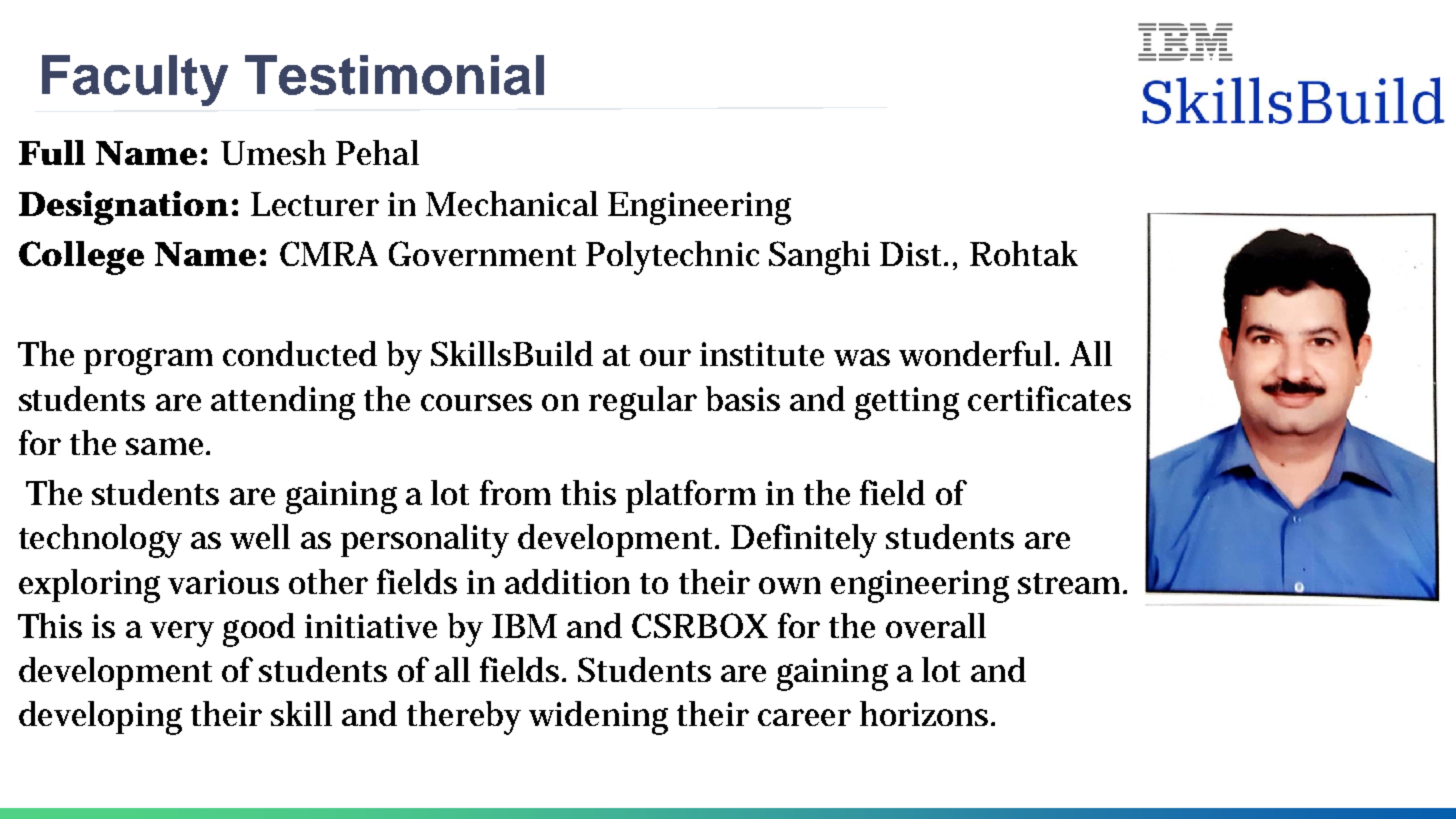  I want to click on Faculty, so click(135, 80).
